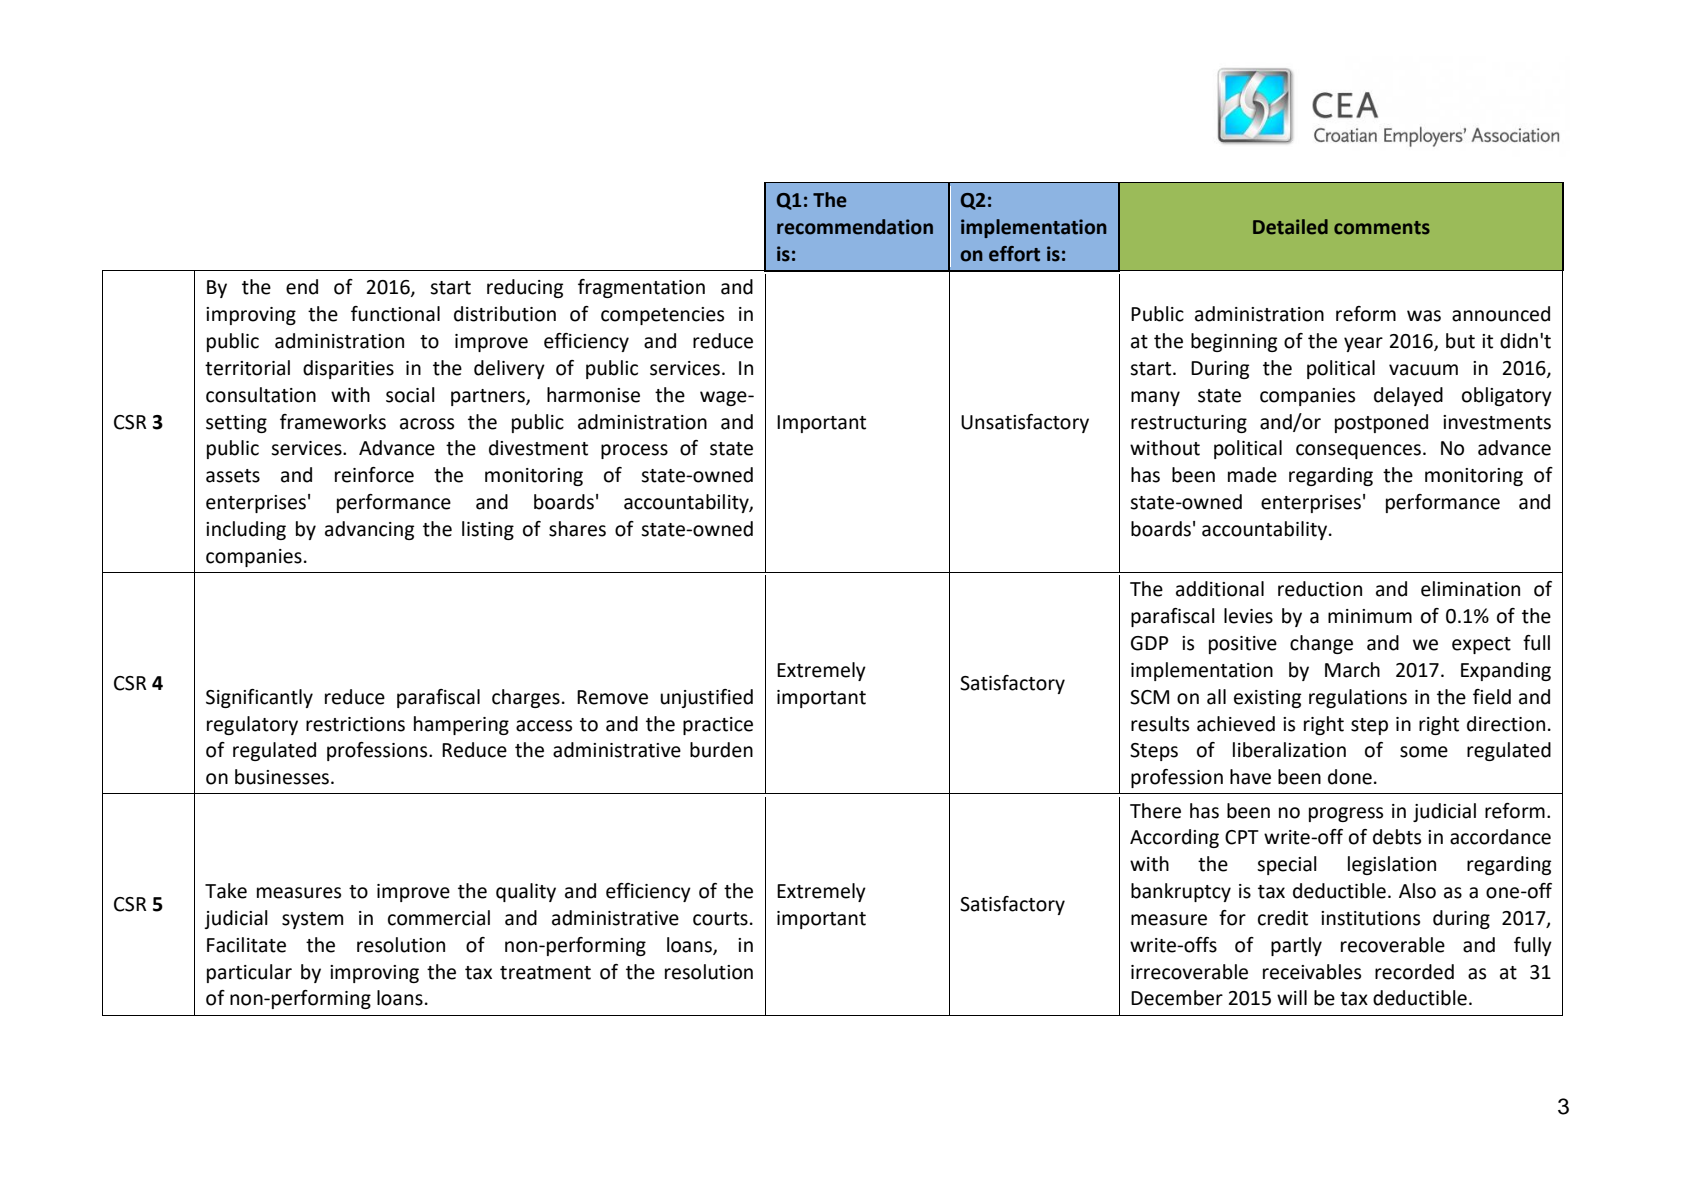 This screenshot has width=1683, height=1190. Describe the element at coordinates (718, 726) in the screenshot. I see `practice` at that location.
